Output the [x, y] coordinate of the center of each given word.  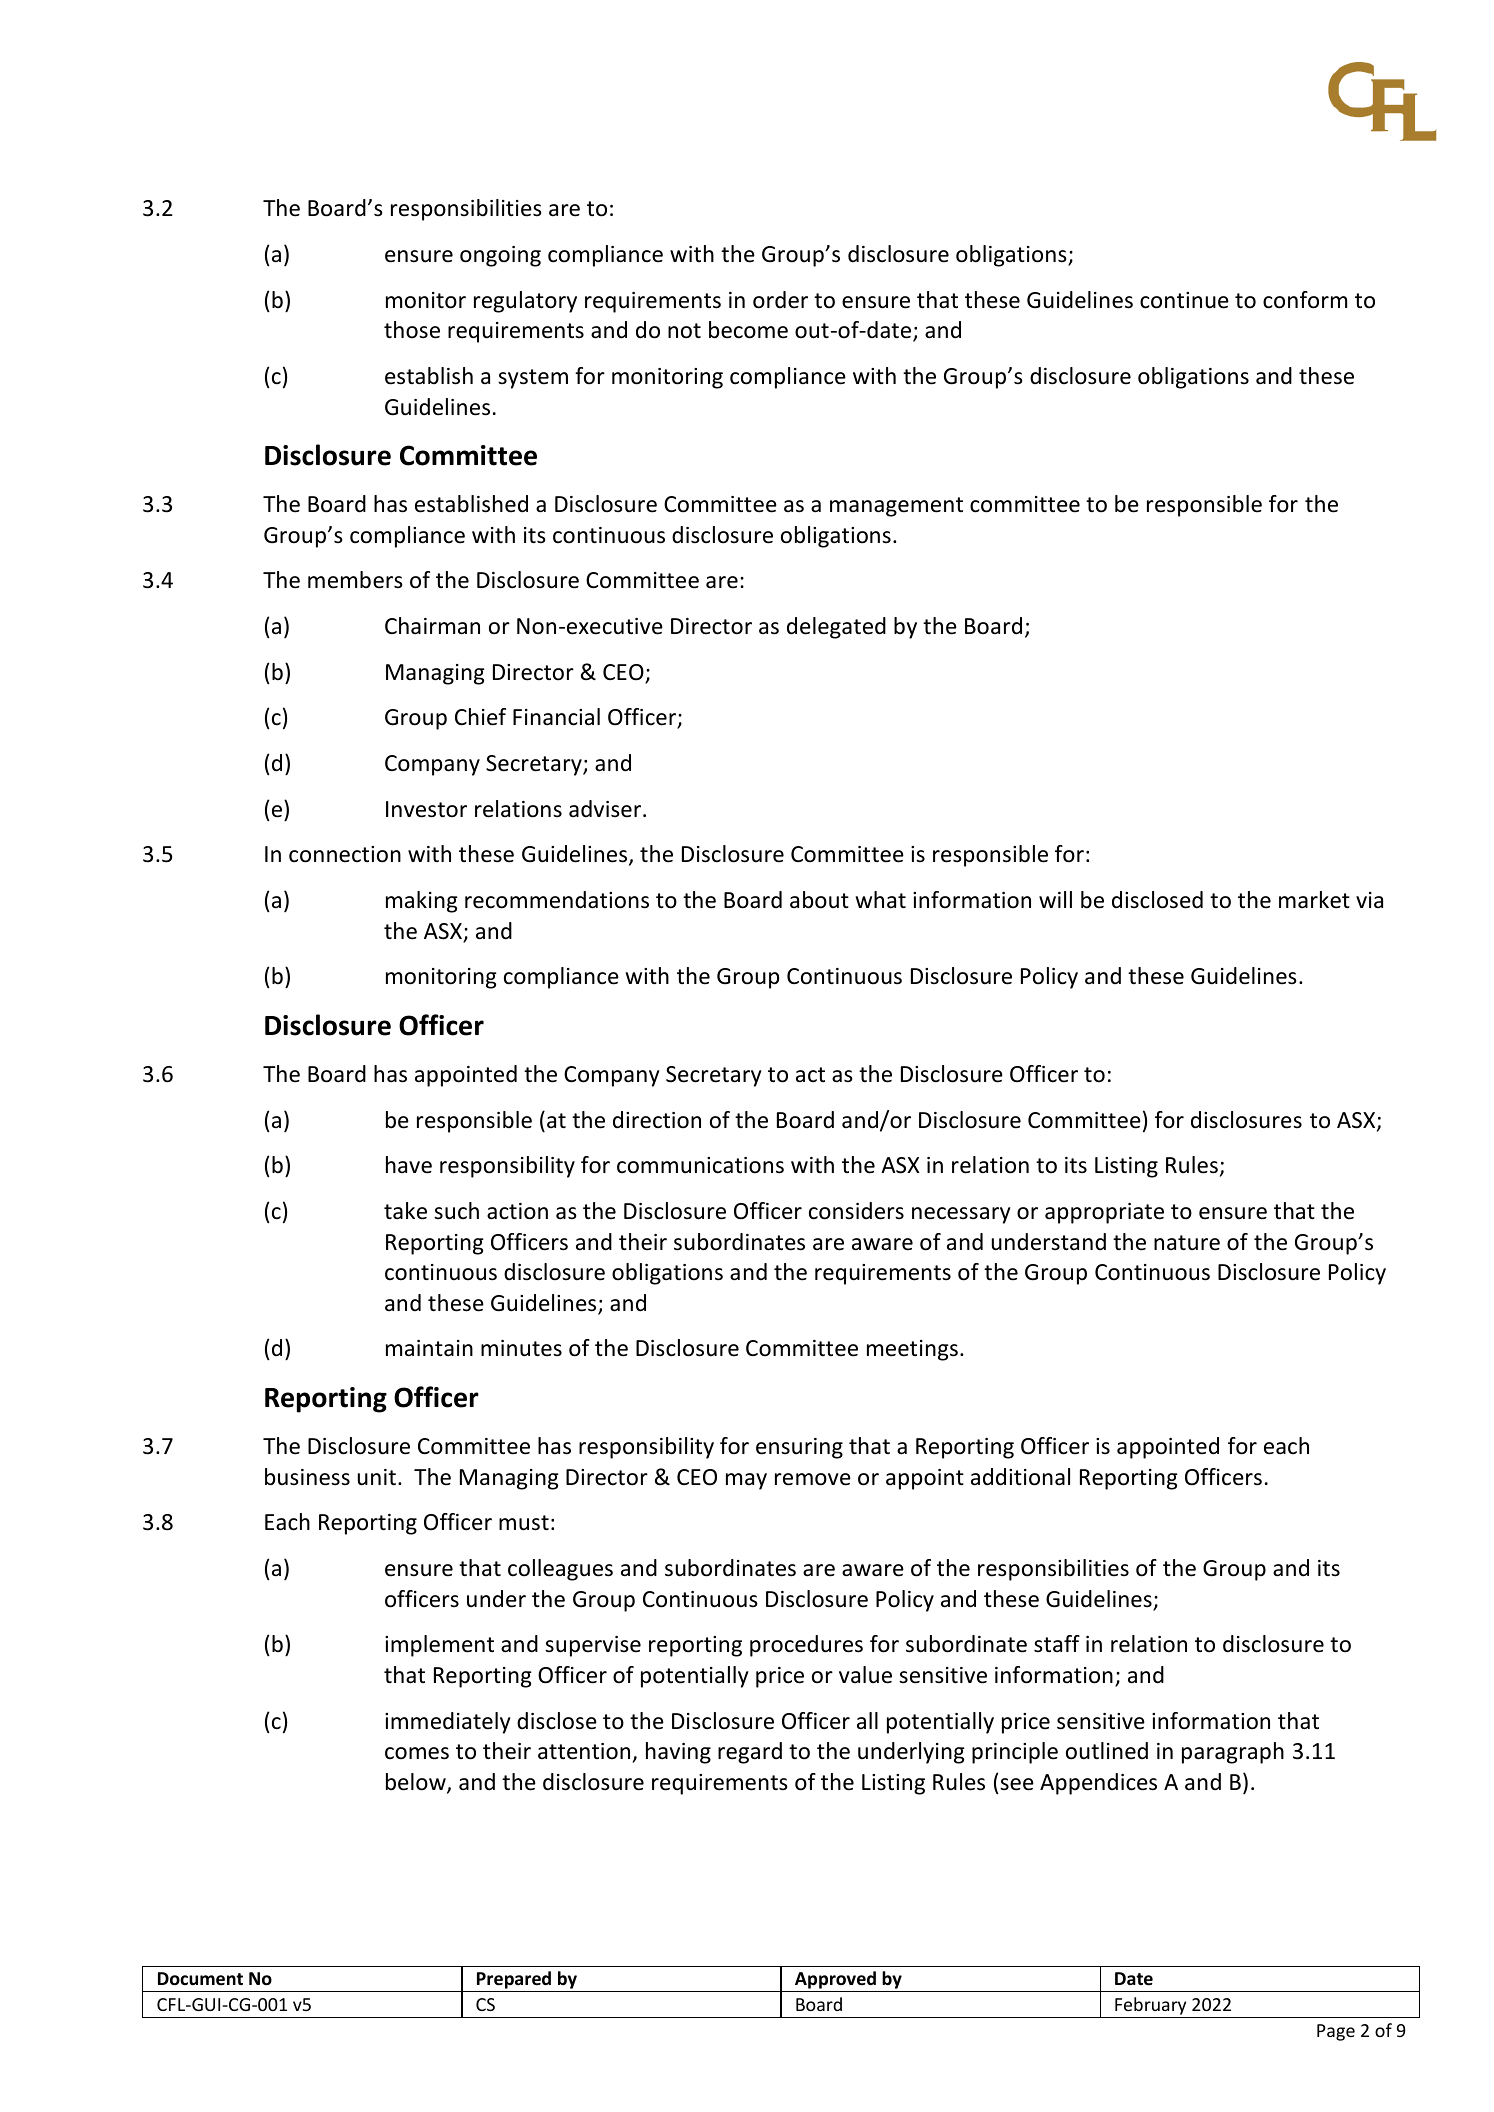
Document [200, 1979]
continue [1184, 300]
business [307, 1477]
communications [700, 1165]
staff [1057, 1644]
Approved [835, 1981]
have [409, 1165]
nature [1187, 1243]
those [412, 330]
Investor [426, 809]
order [780, 300]
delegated [836, 628]
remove [813, 1479]
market [1314, 900]
